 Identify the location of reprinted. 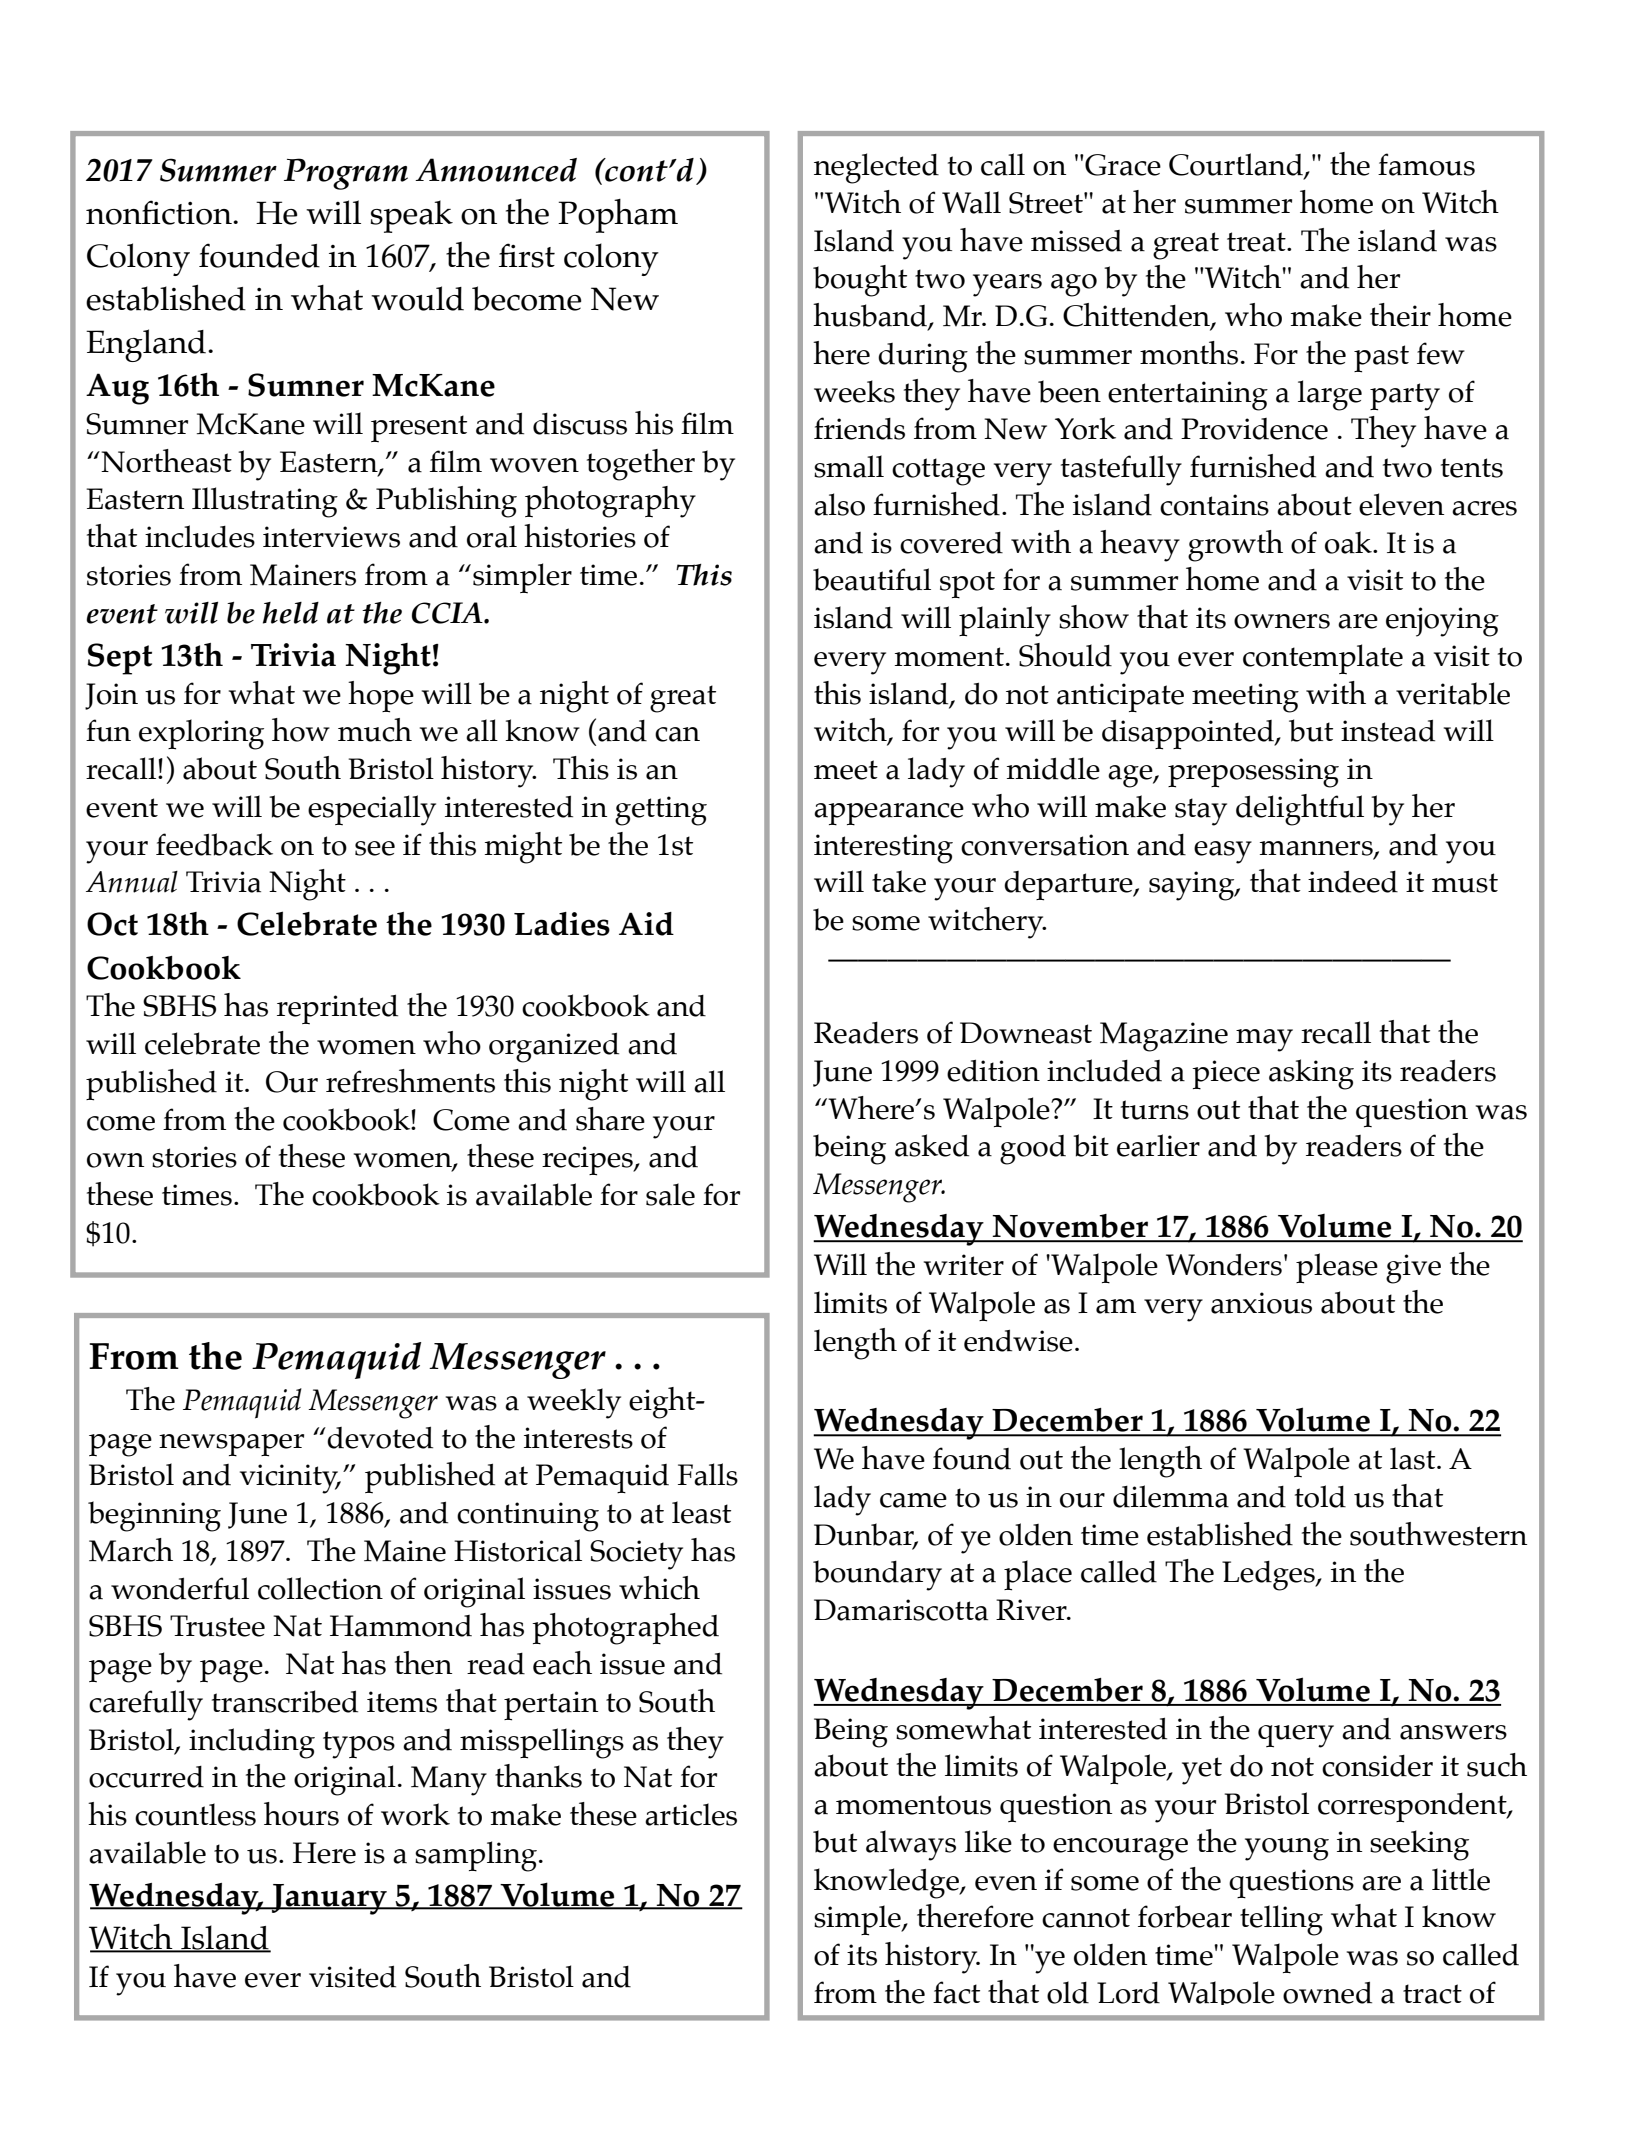
(337, 1009).
